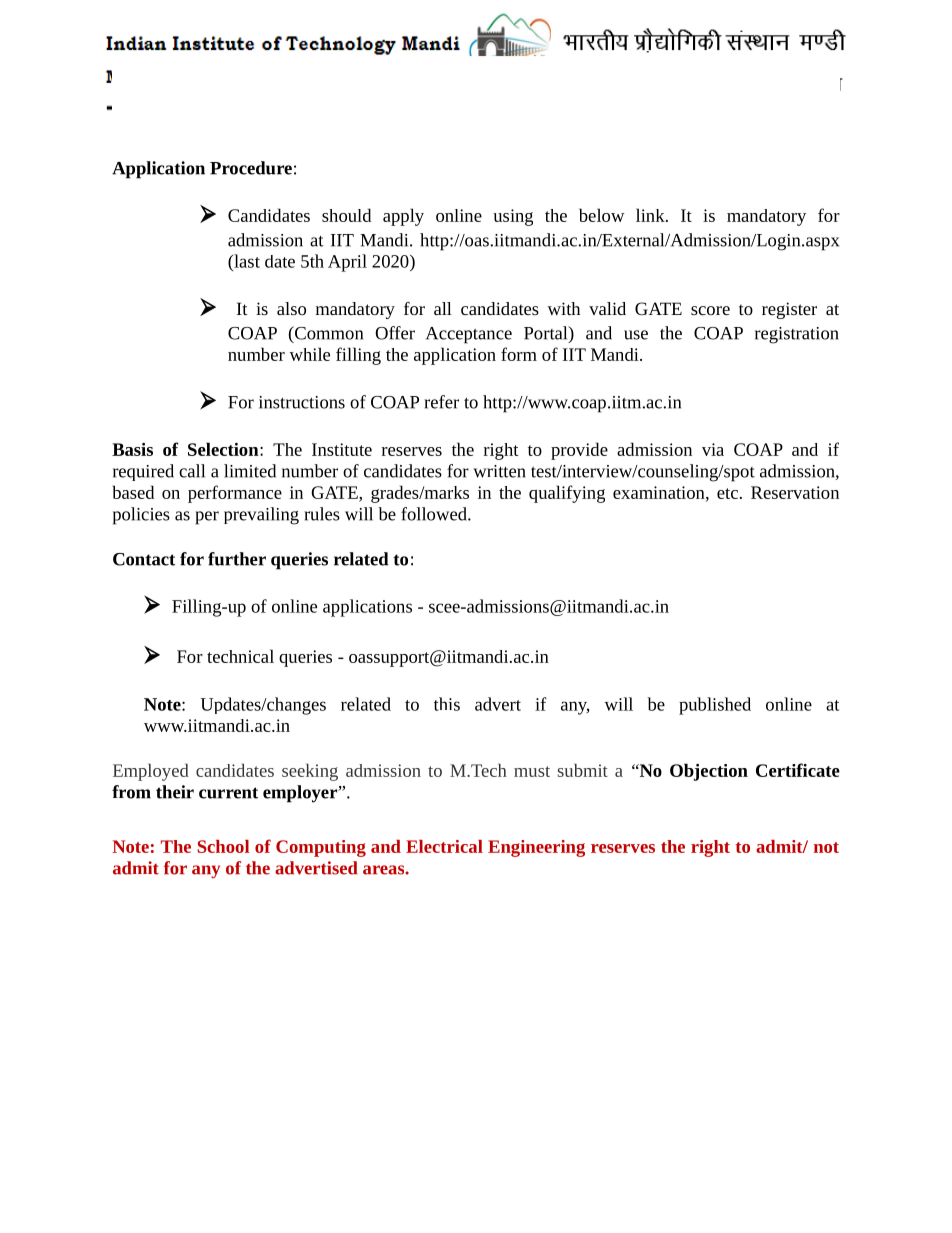  I want to click on using, so click(513, 217).
